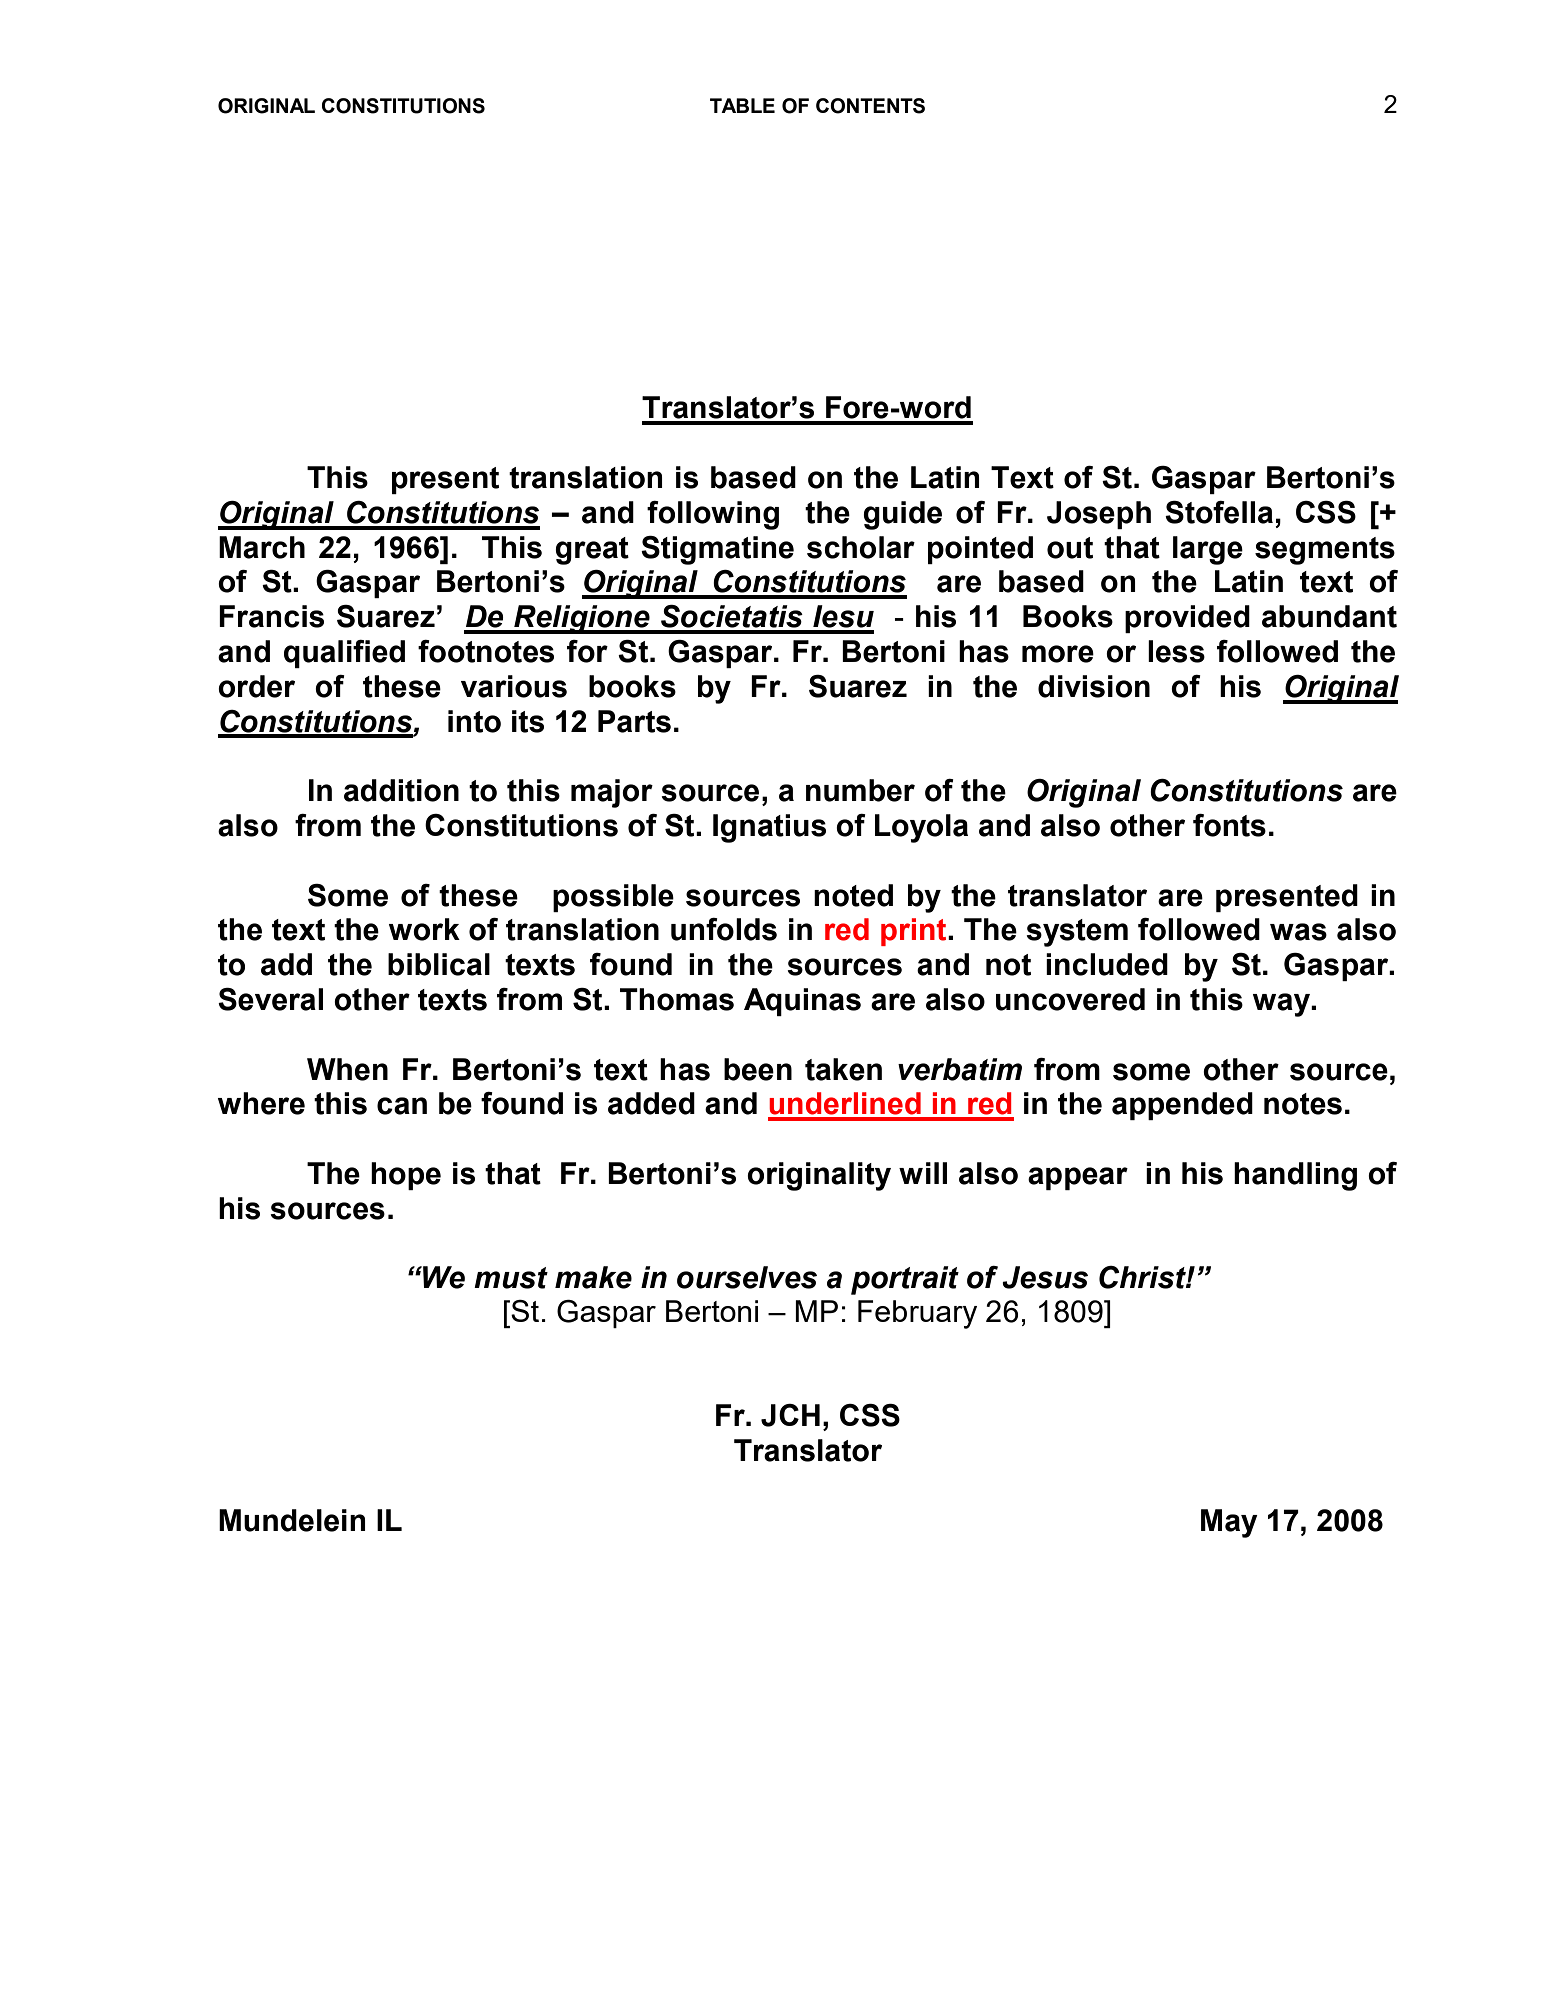 The width and height of the screenshot is (1543, 1997). Describe the element at coordinates (401, 790) in the screenshot. I see `addition` at that location.
